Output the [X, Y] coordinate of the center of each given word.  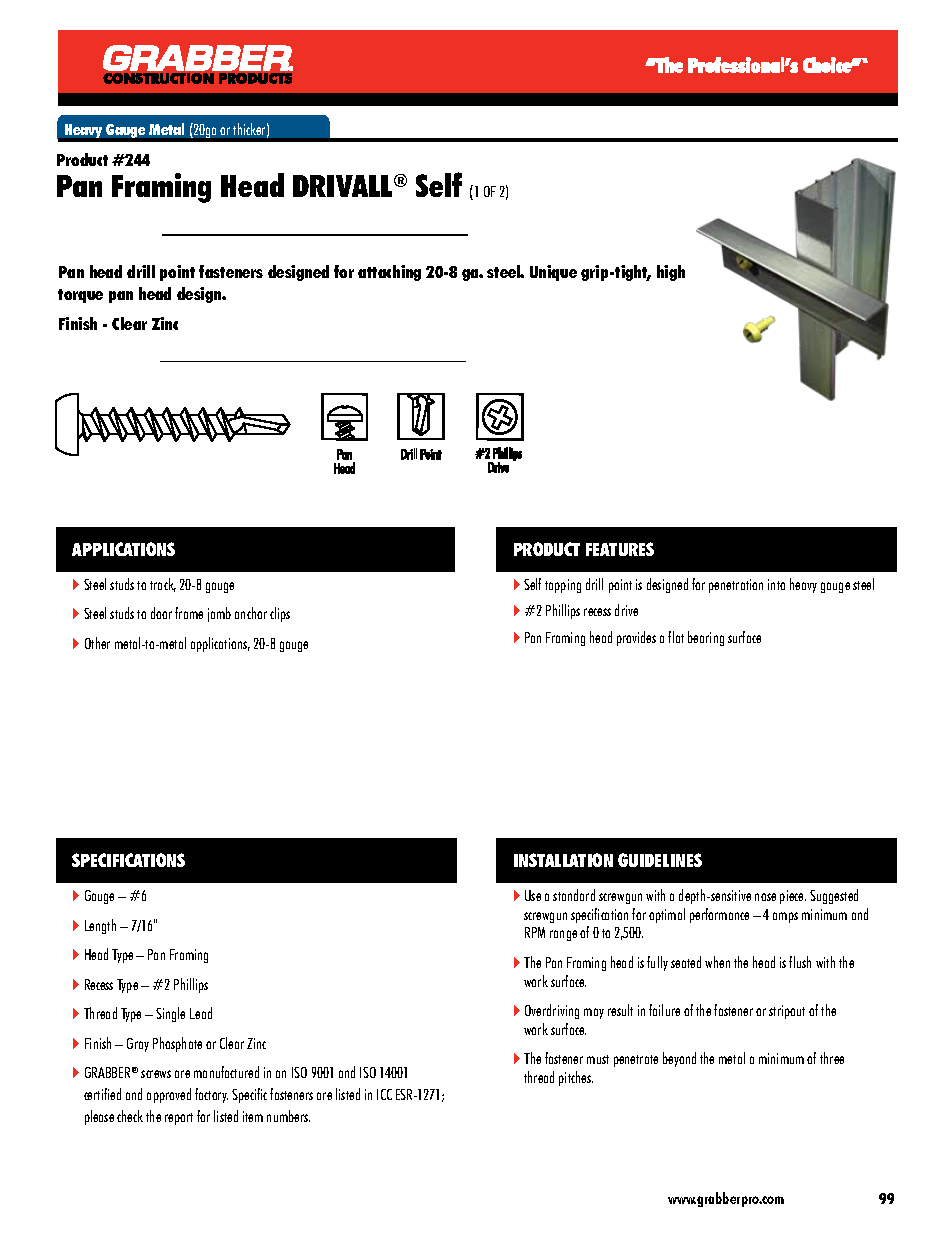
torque [80, 296]
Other [97, 643]
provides [636, 638]
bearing [706, 638]
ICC [384, 1094]
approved [169, 1095]
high [671, 273]
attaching [389, 273]
